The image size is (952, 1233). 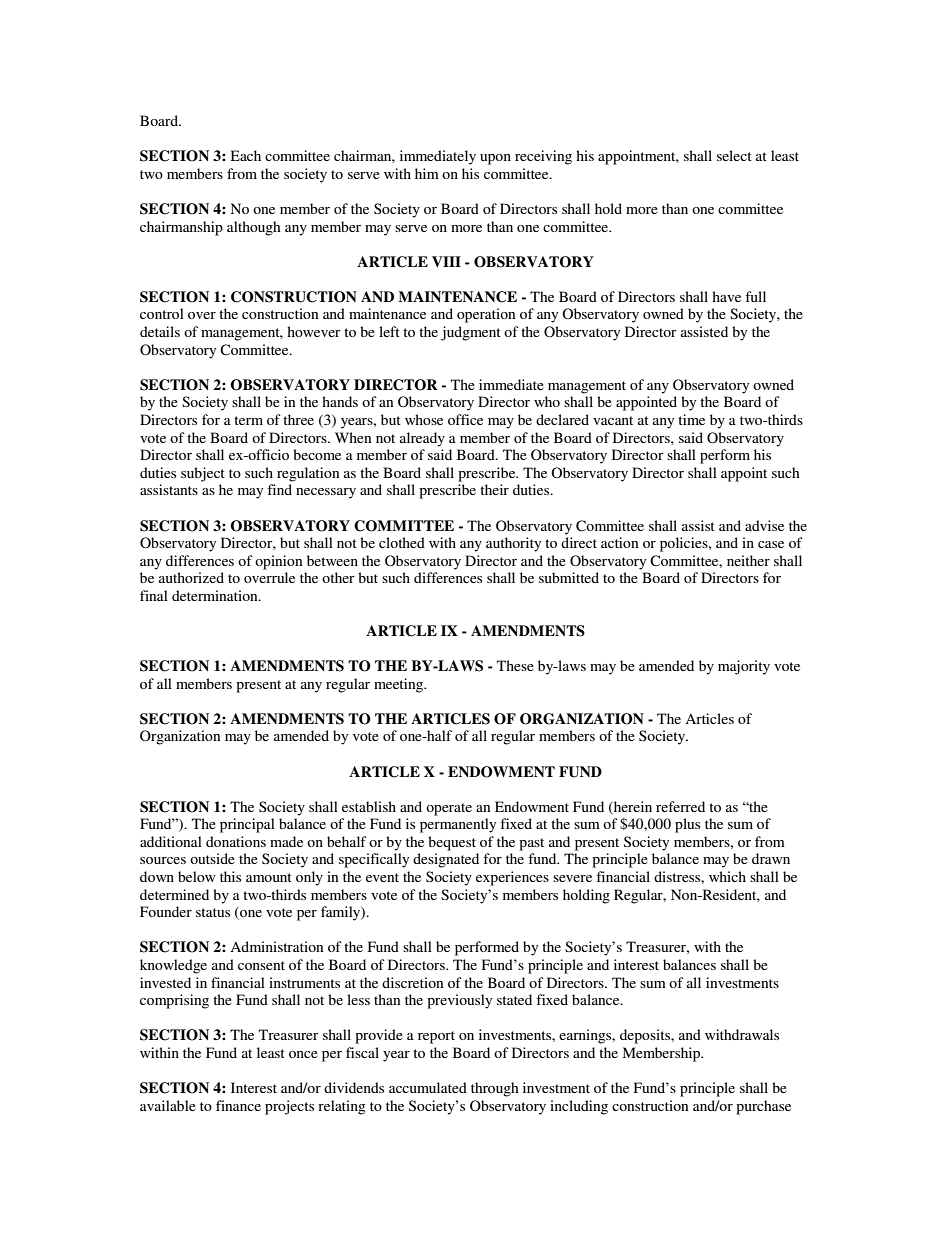 I want to click on through, so click(x=495, y=1089).
